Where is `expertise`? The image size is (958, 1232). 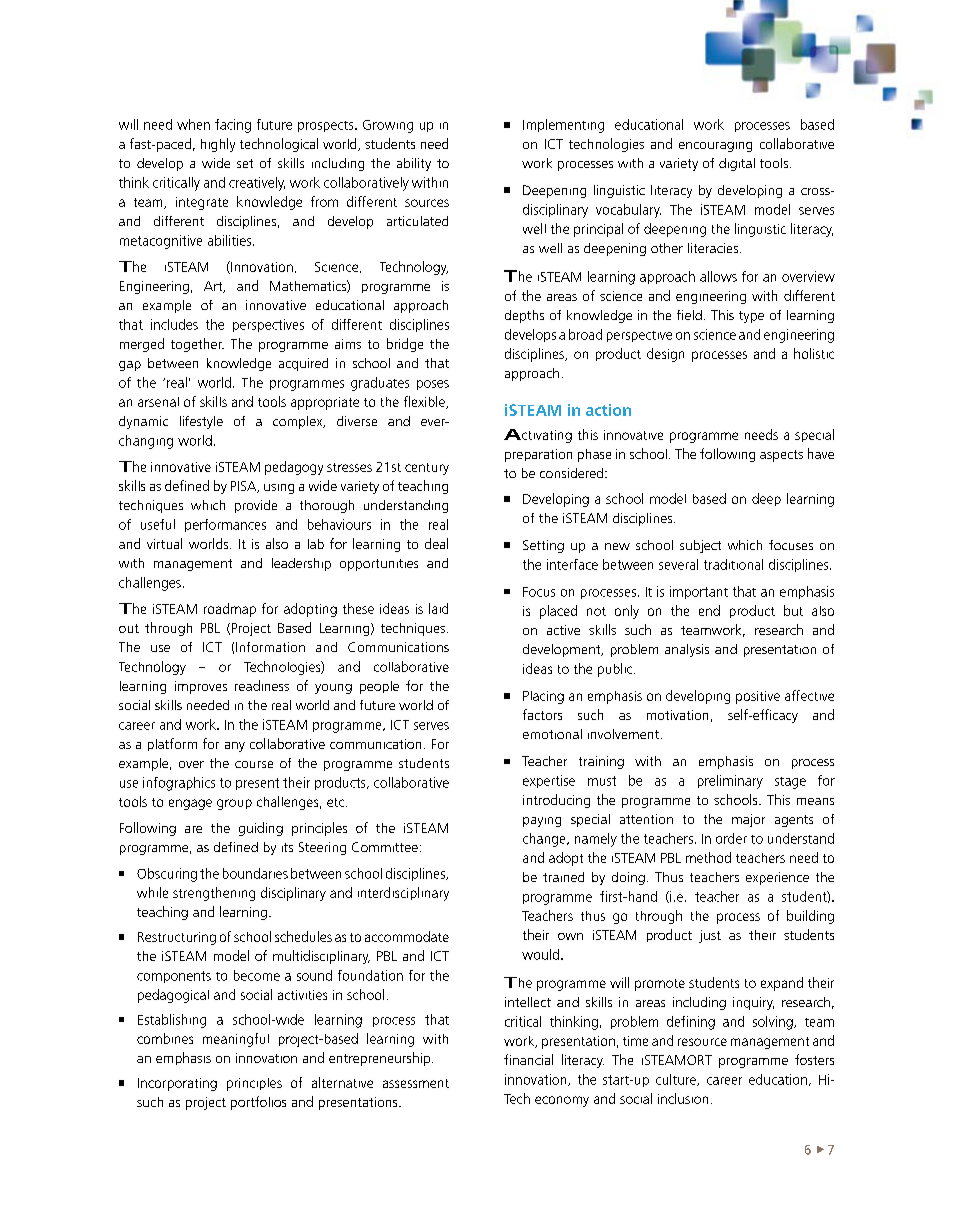 expertise is located at coordinates (549, 781).
